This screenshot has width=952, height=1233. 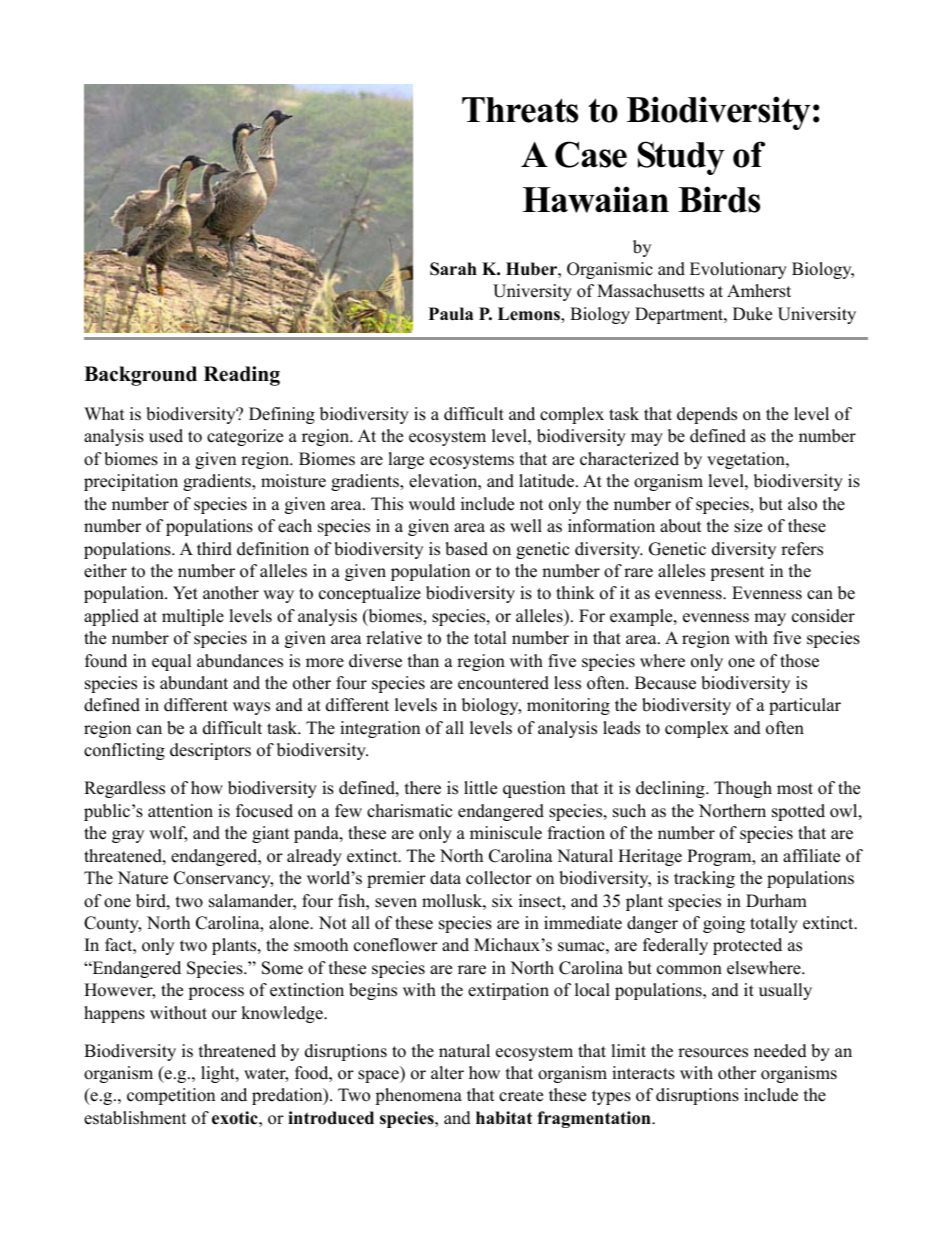 I want to click on present, so click(x=737, y=573).
